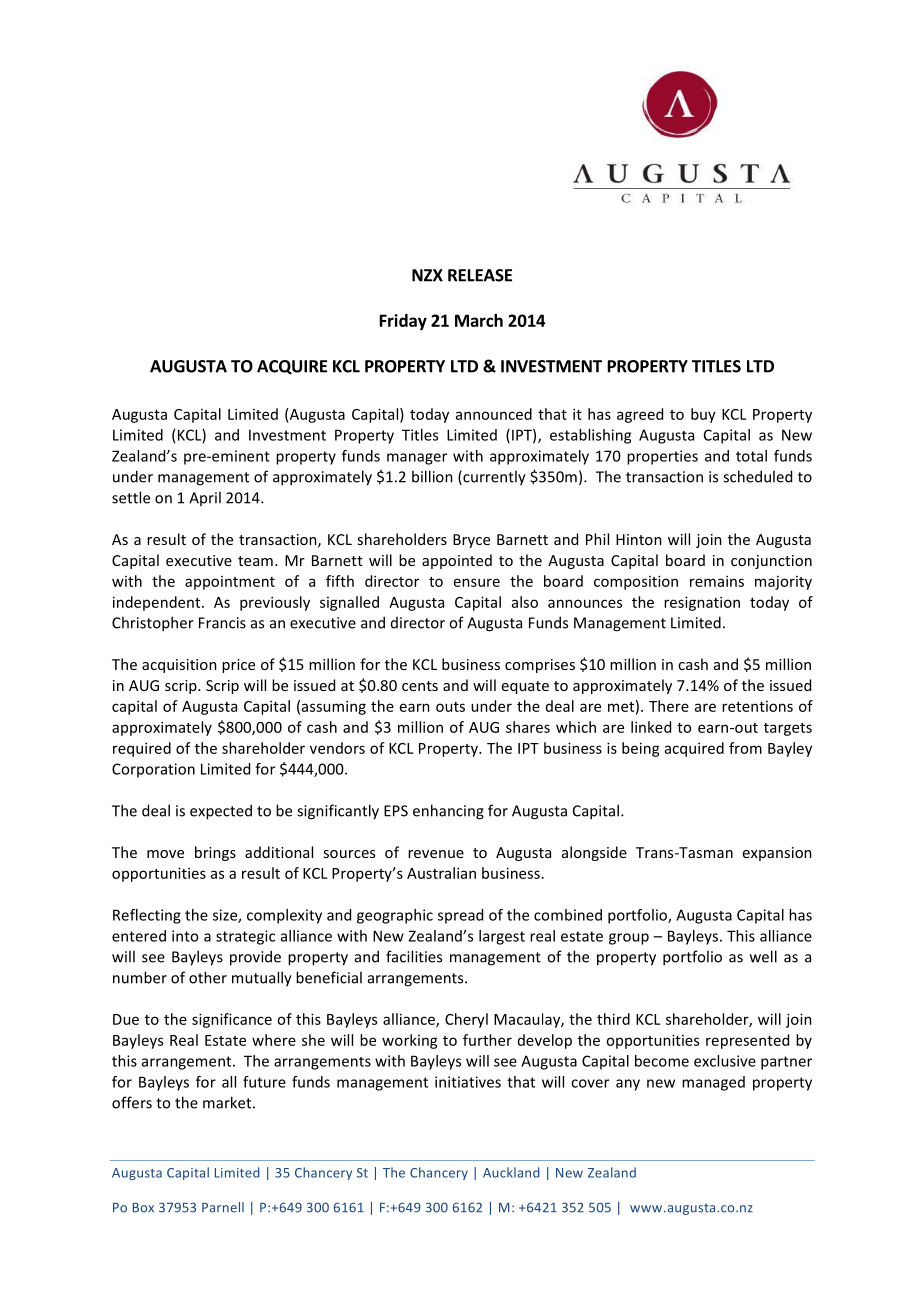 The height and width of the page is (1308, 924). I want to click on Parnell, so click(223, 1207).
